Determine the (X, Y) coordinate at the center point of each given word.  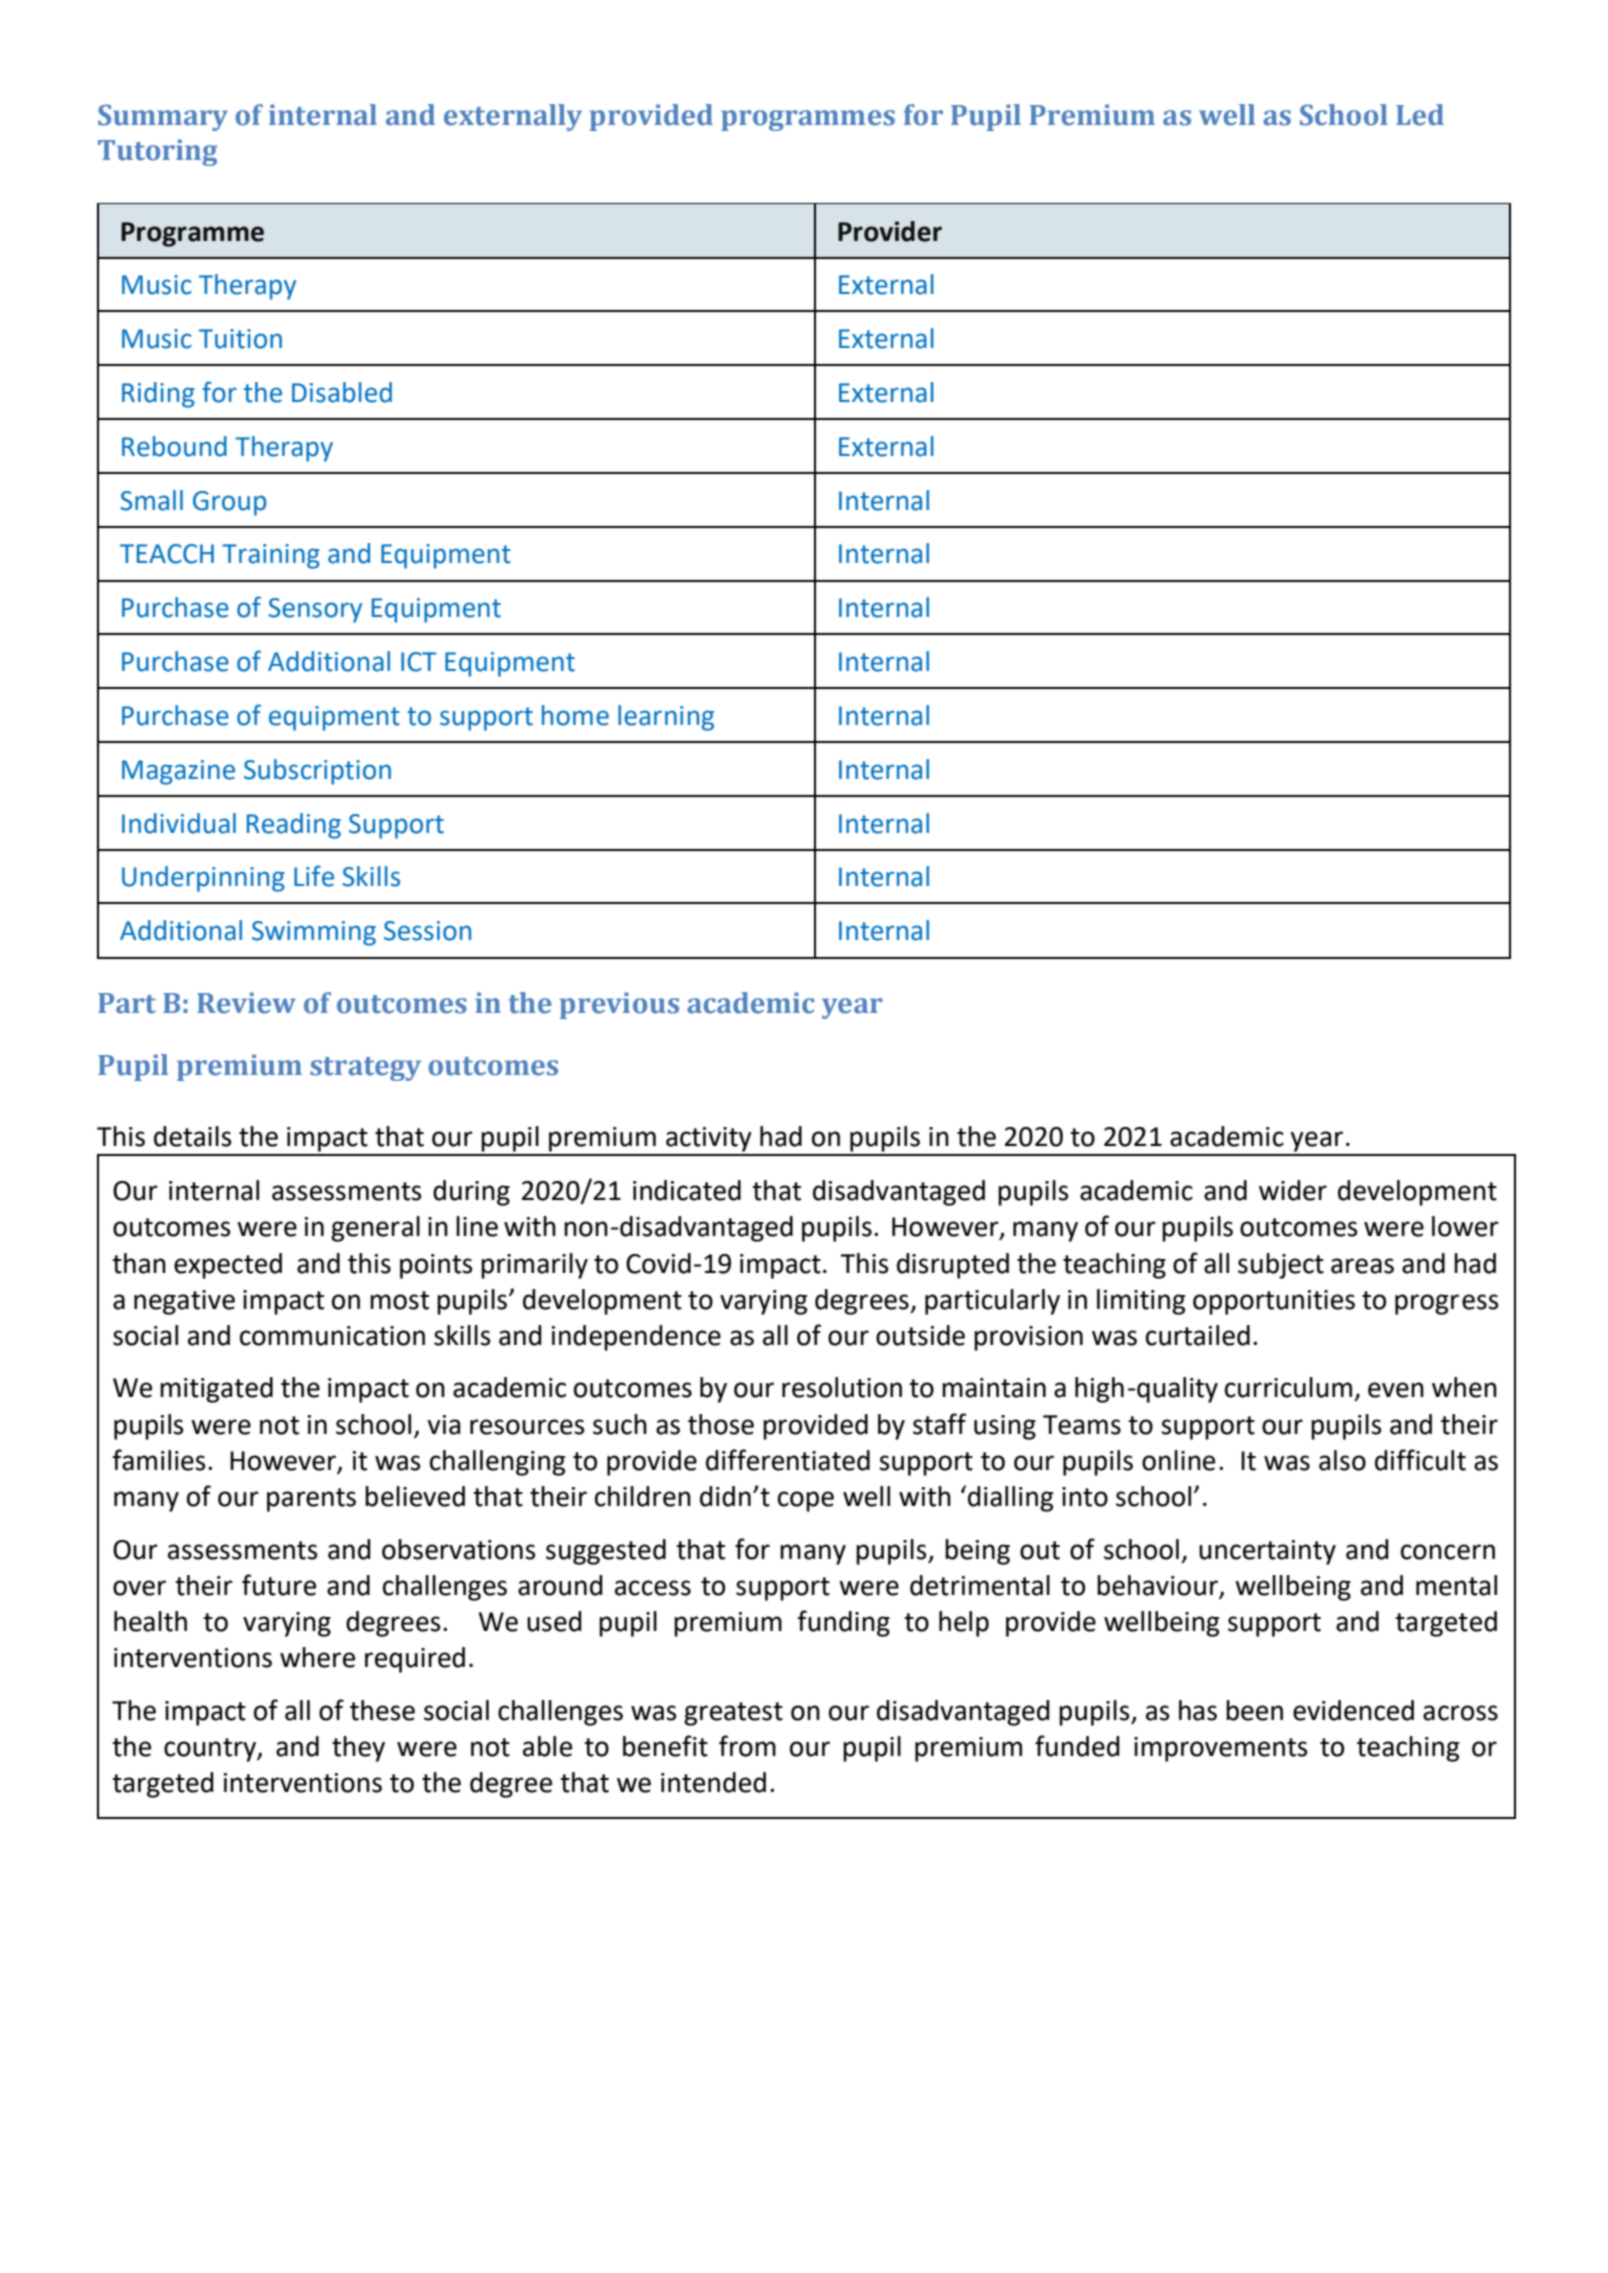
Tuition (240, 339)
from (747, 1746)
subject (1281, 1266)
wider (1293, 1190)
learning (666, 718)
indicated (687, 1190)
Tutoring (157, 152)
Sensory (315, 610)
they (358, 1749)
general (375, 1229)
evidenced (1353, 1710)
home (575, 715)
